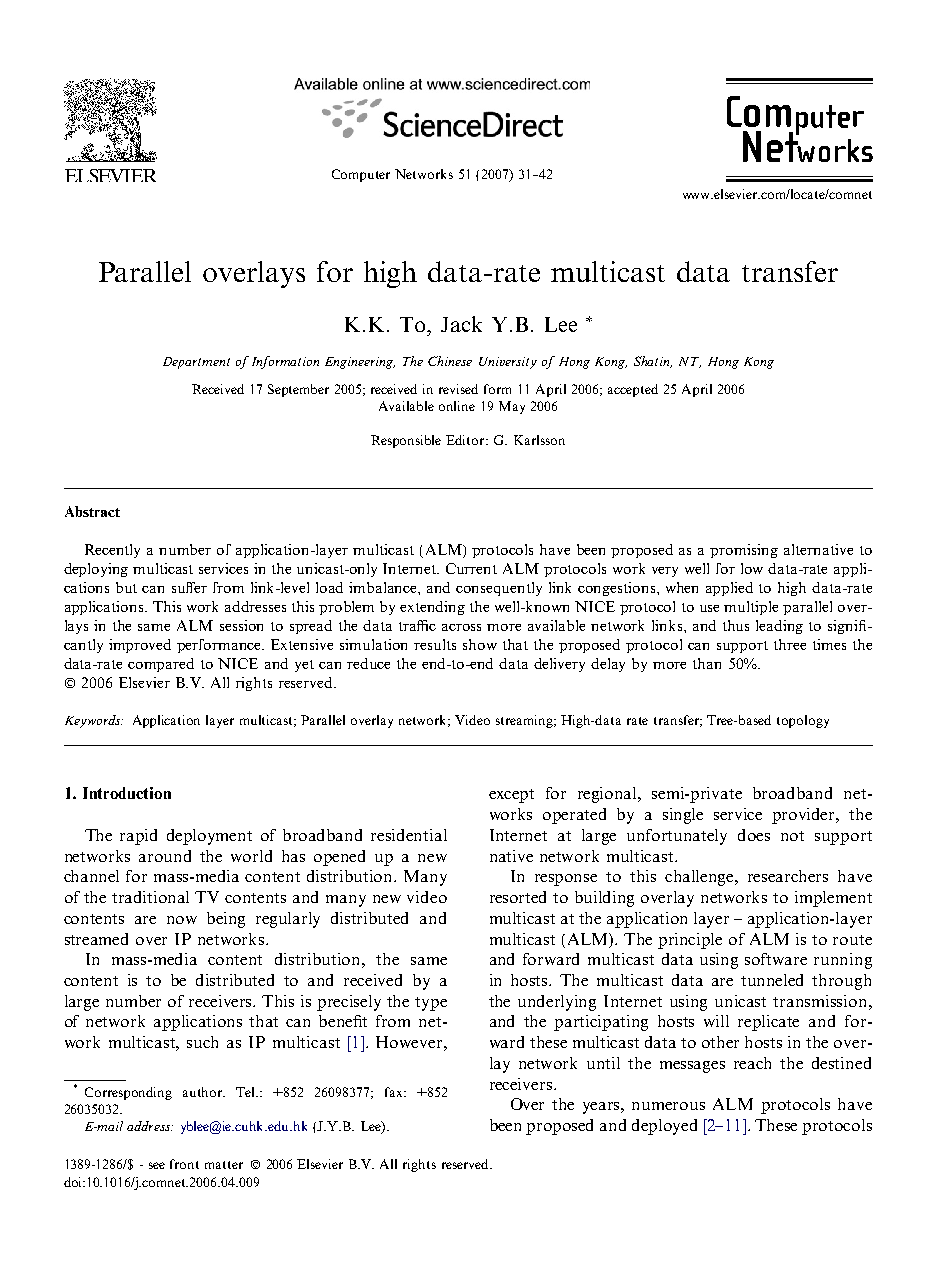  Describe the element at coordinates (461, 324) in the image. I see `Jack` at that location.
